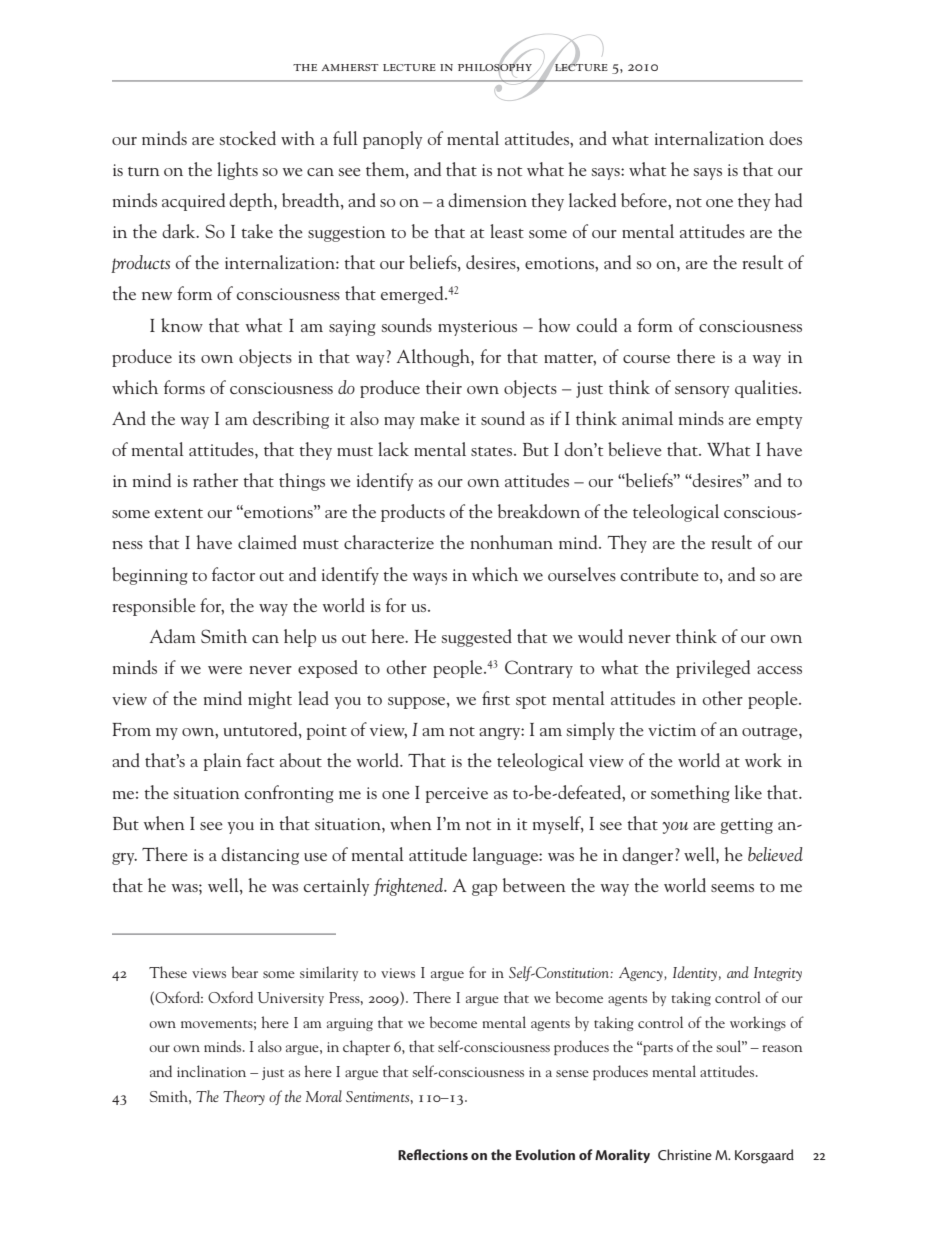 Image resolution: width=952 pixels, height=1233 pixels. What do you see at coordinates (660, 574) in the page?
I see `contribute` at bounding box center [660, 574].
